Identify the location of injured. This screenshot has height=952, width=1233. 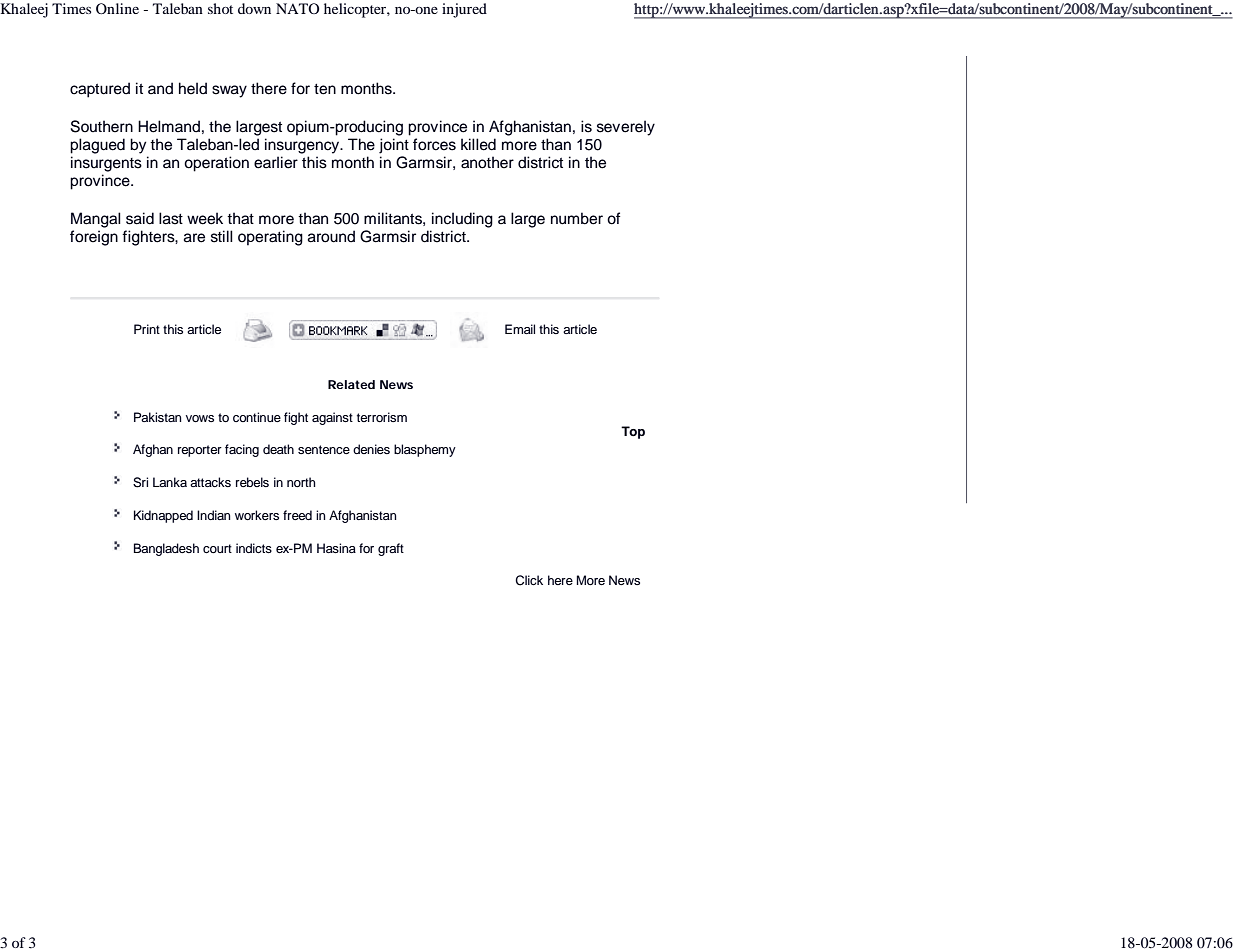
(464, 10).
